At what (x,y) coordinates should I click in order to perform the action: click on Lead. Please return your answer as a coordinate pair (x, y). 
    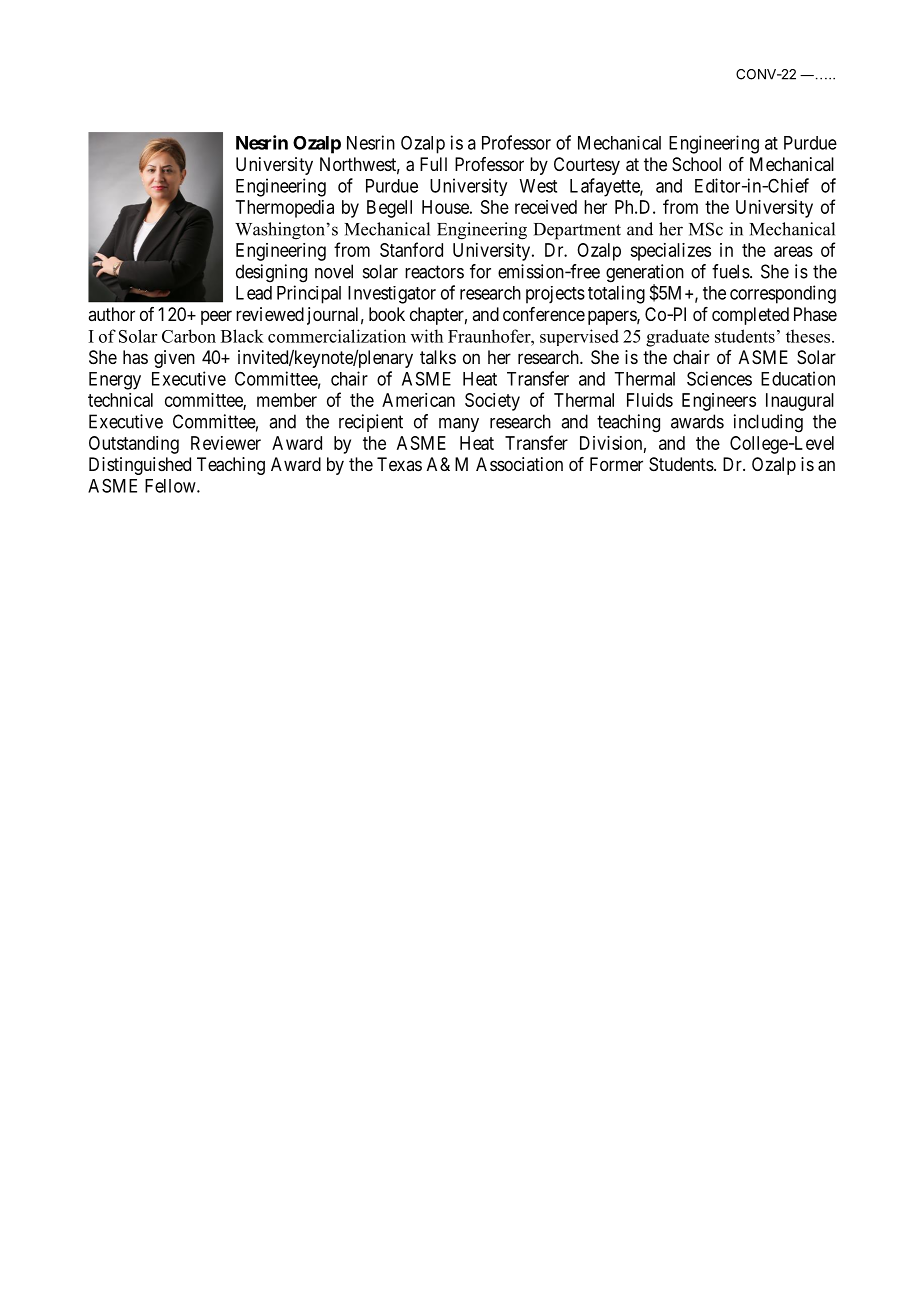
    Looking at the image, I should click on (254, 293).
